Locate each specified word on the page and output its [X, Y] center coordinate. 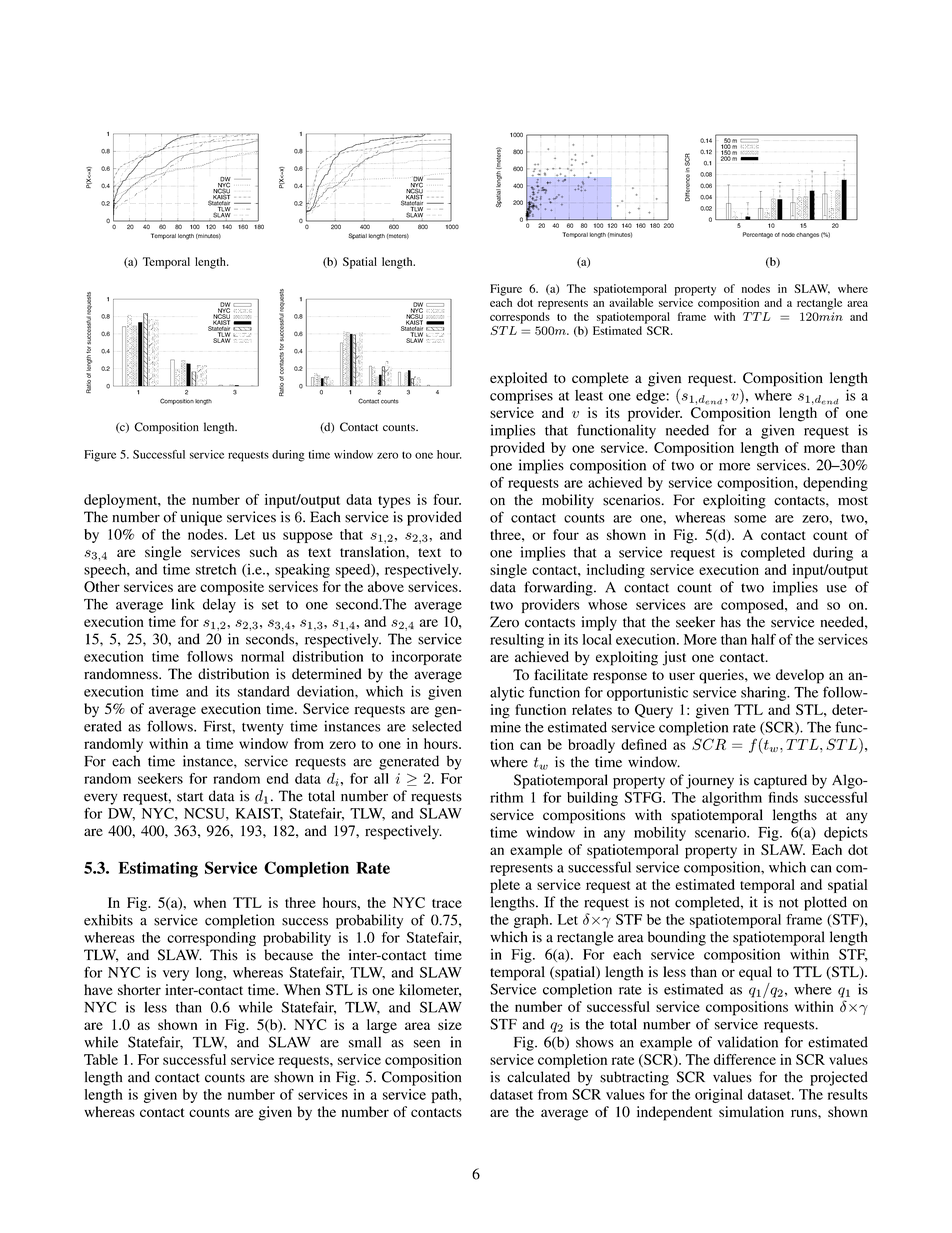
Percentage [758, 235]
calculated [538, 1077]
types [394, 502]
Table [101, 1059]
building [592, 799]
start [190, 797]
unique [201, 518]
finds [783, 797]
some [750, 519]
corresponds [520, 318]
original [719, 1096]
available [631, 302]
